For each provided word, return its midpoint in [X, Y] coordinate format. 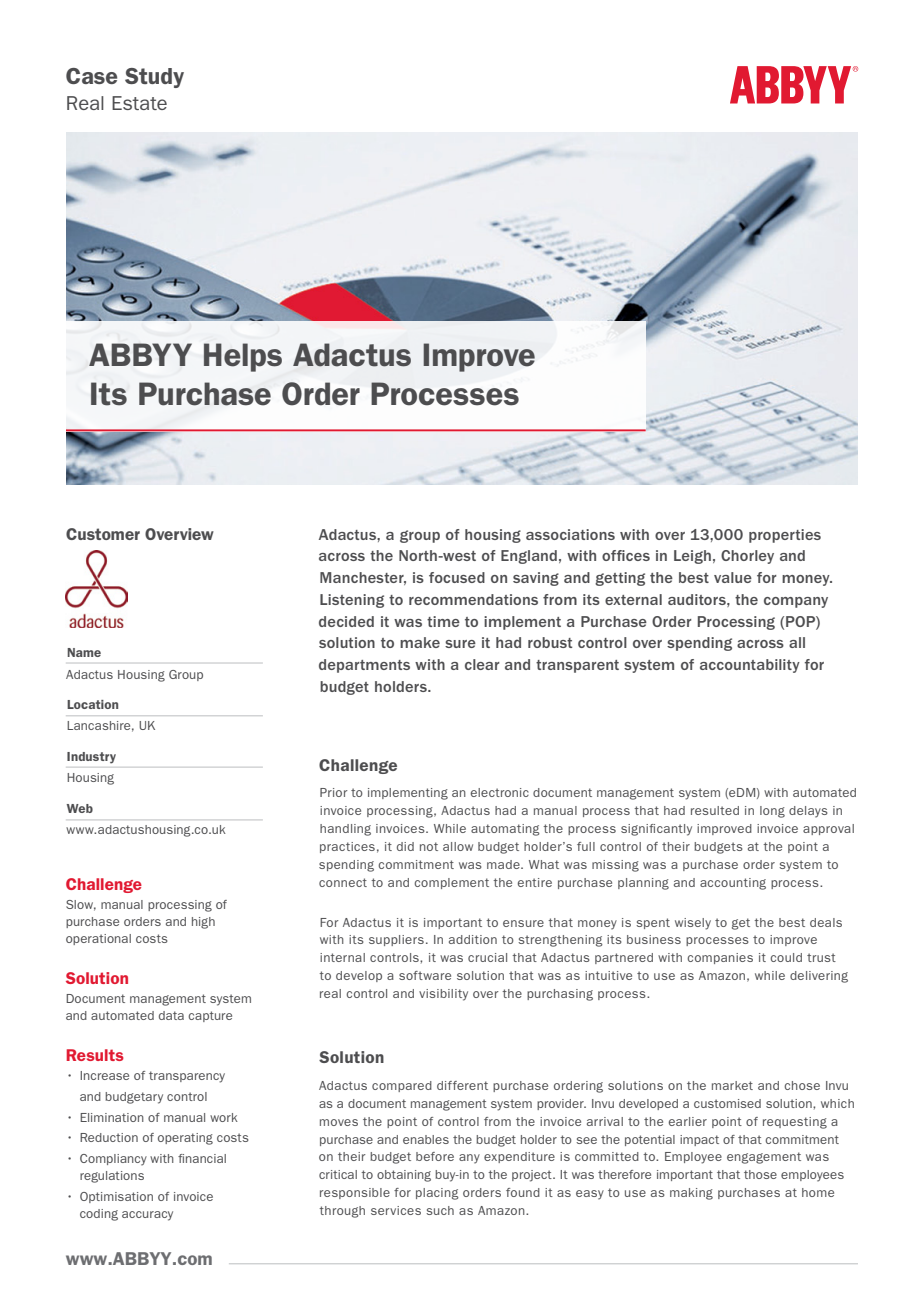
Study [154, 78]
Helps [243, 357]
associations [570, 534]
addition [473, 939]
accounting [733, 884]
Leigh [692, 557]
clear [482, 664]
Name [84, 652]
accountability [750, 666]
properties [785, 536]
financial [202, 1158]
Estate [139, 103]
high [203, 923]
